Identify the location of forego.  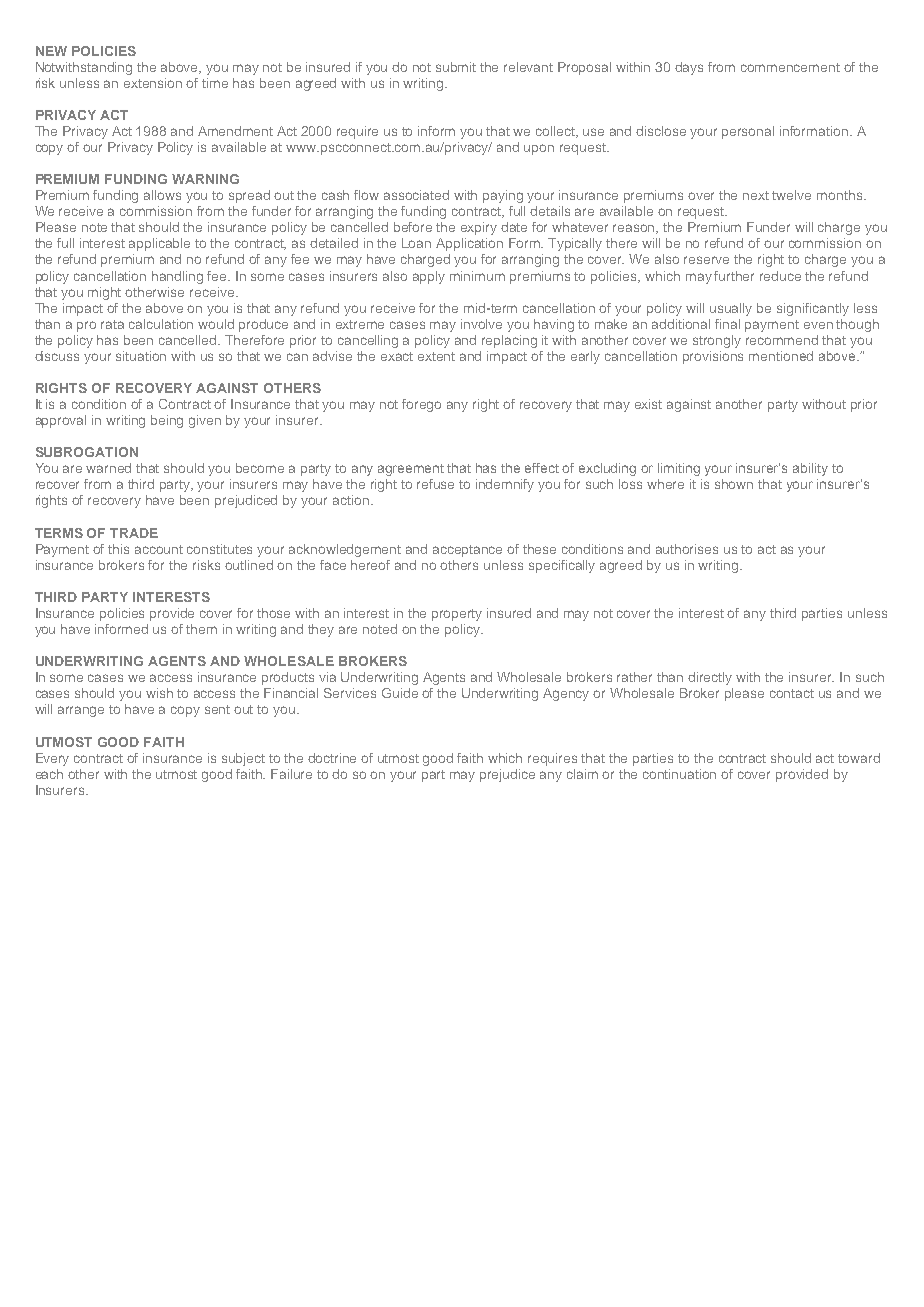
(421, 405).
